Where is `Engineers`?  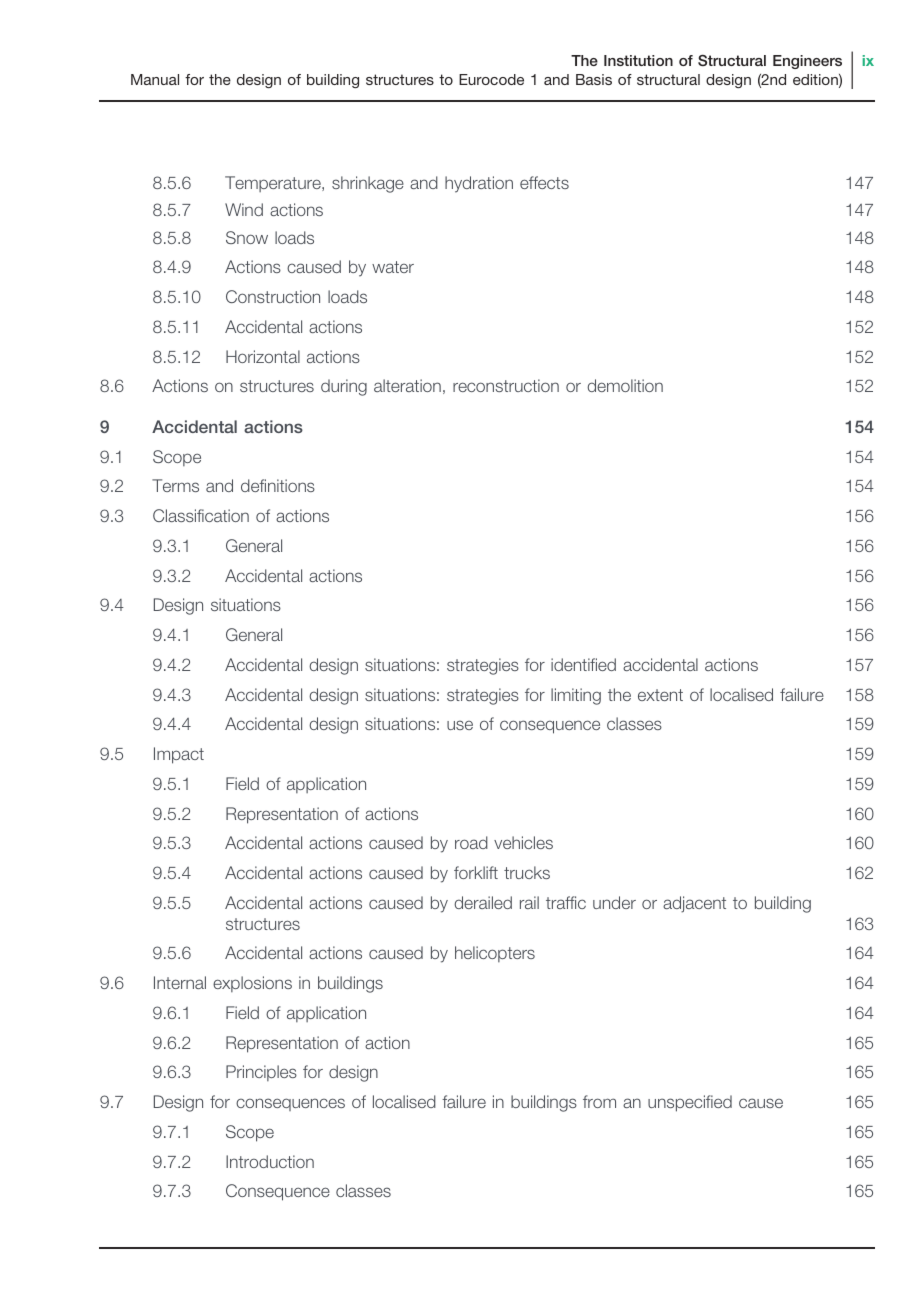 Engineers is located at coordinates (807, 62).
